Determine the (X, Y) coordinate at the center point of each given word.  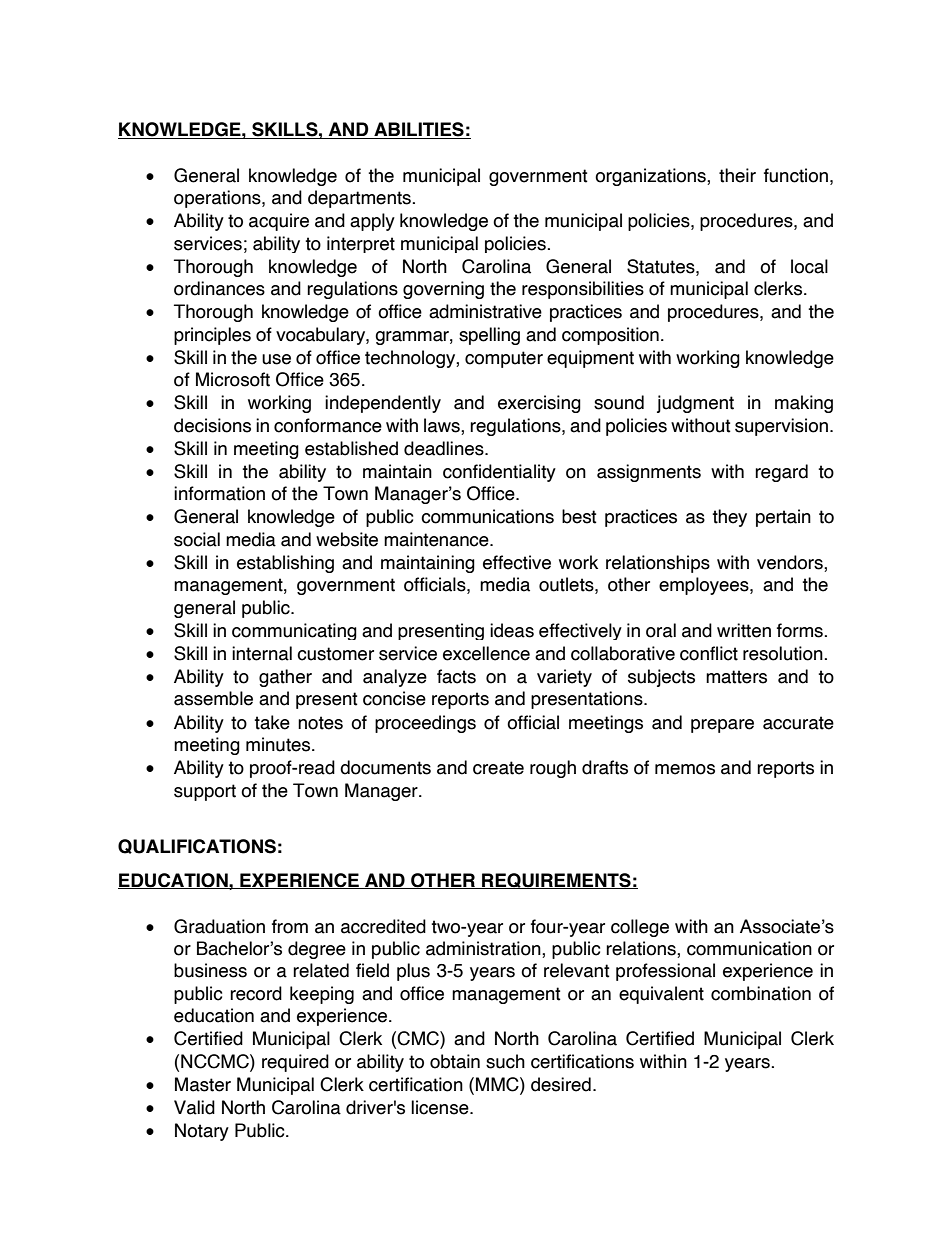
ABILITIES (419, 130)
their (737, 175)
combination (761, 993)
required (295, 1063)
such (505, 1061)
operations (218, 199)
